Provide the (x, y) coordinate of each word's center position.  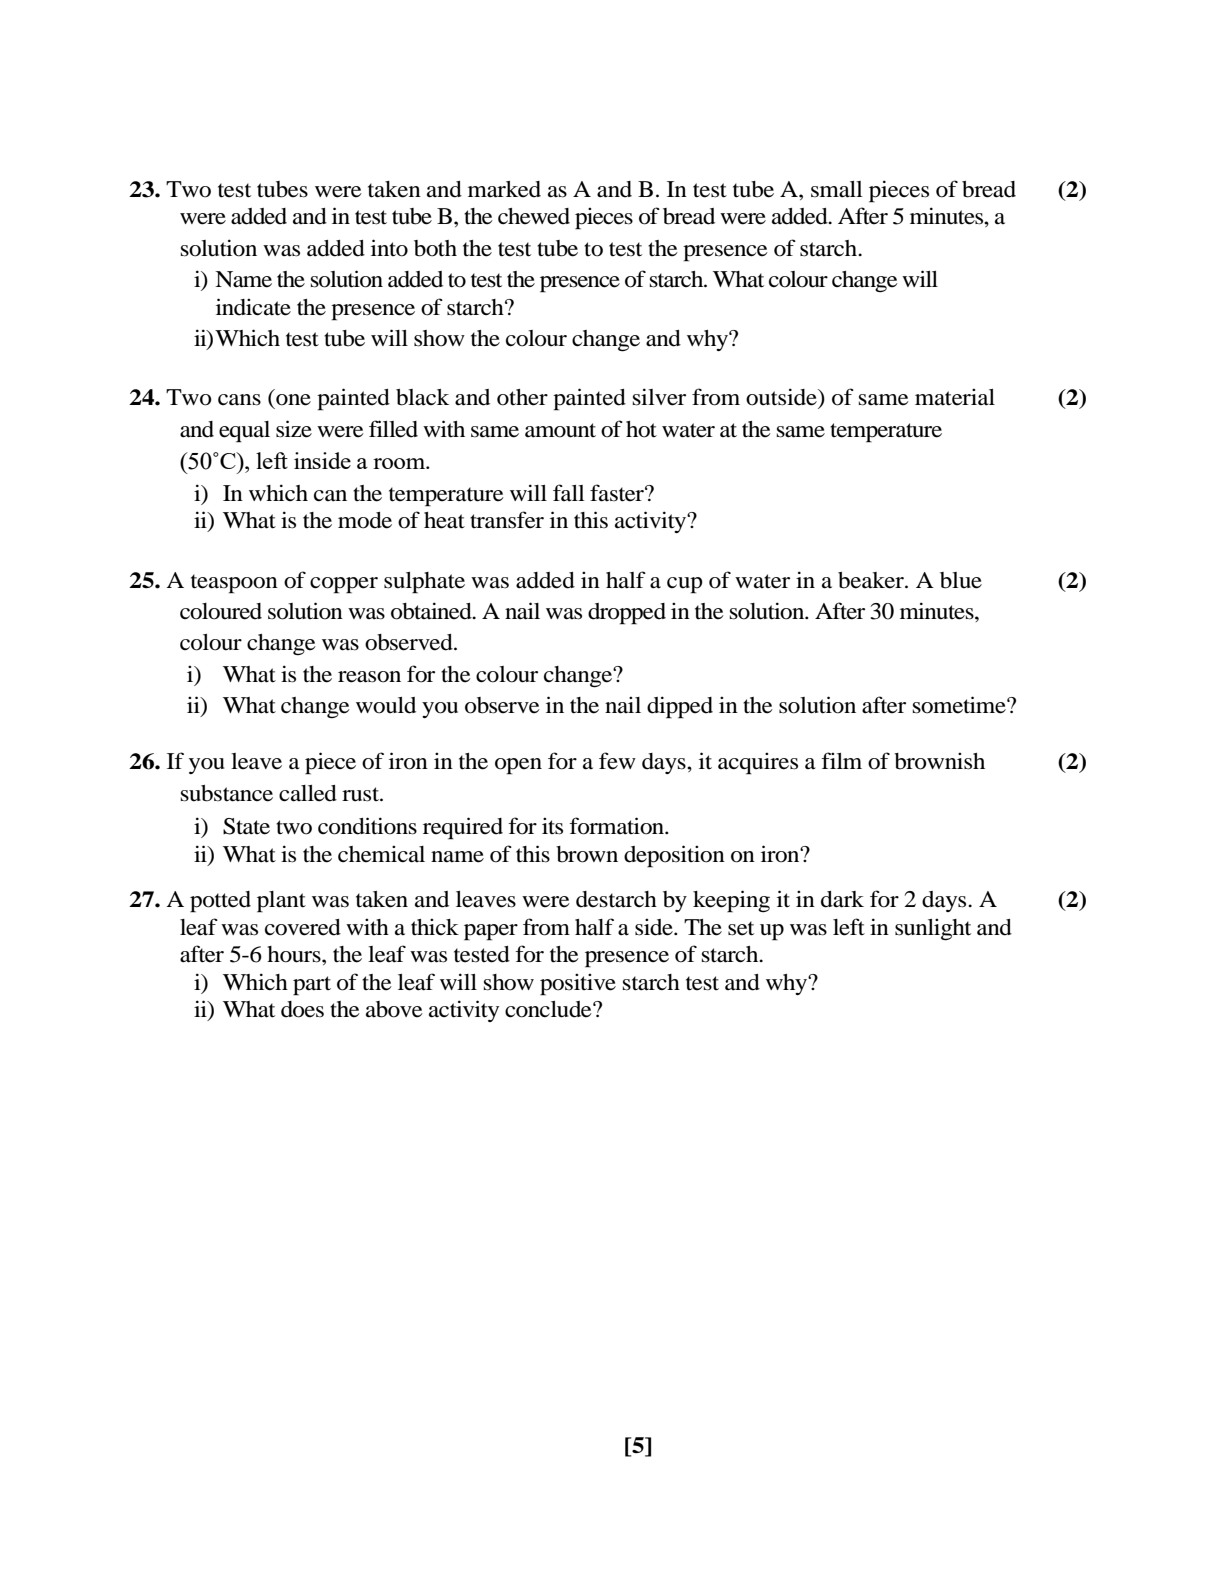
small (837, 189)
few (617, 761)
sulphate (424, 583)
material (955, 397)
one (293, 400)
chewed (534, 216)
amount (560, 430)
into (389, 248)
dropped (627, 614)
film (841, 760)
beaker (872, 580)
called (308, 793)
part (312, 986)
